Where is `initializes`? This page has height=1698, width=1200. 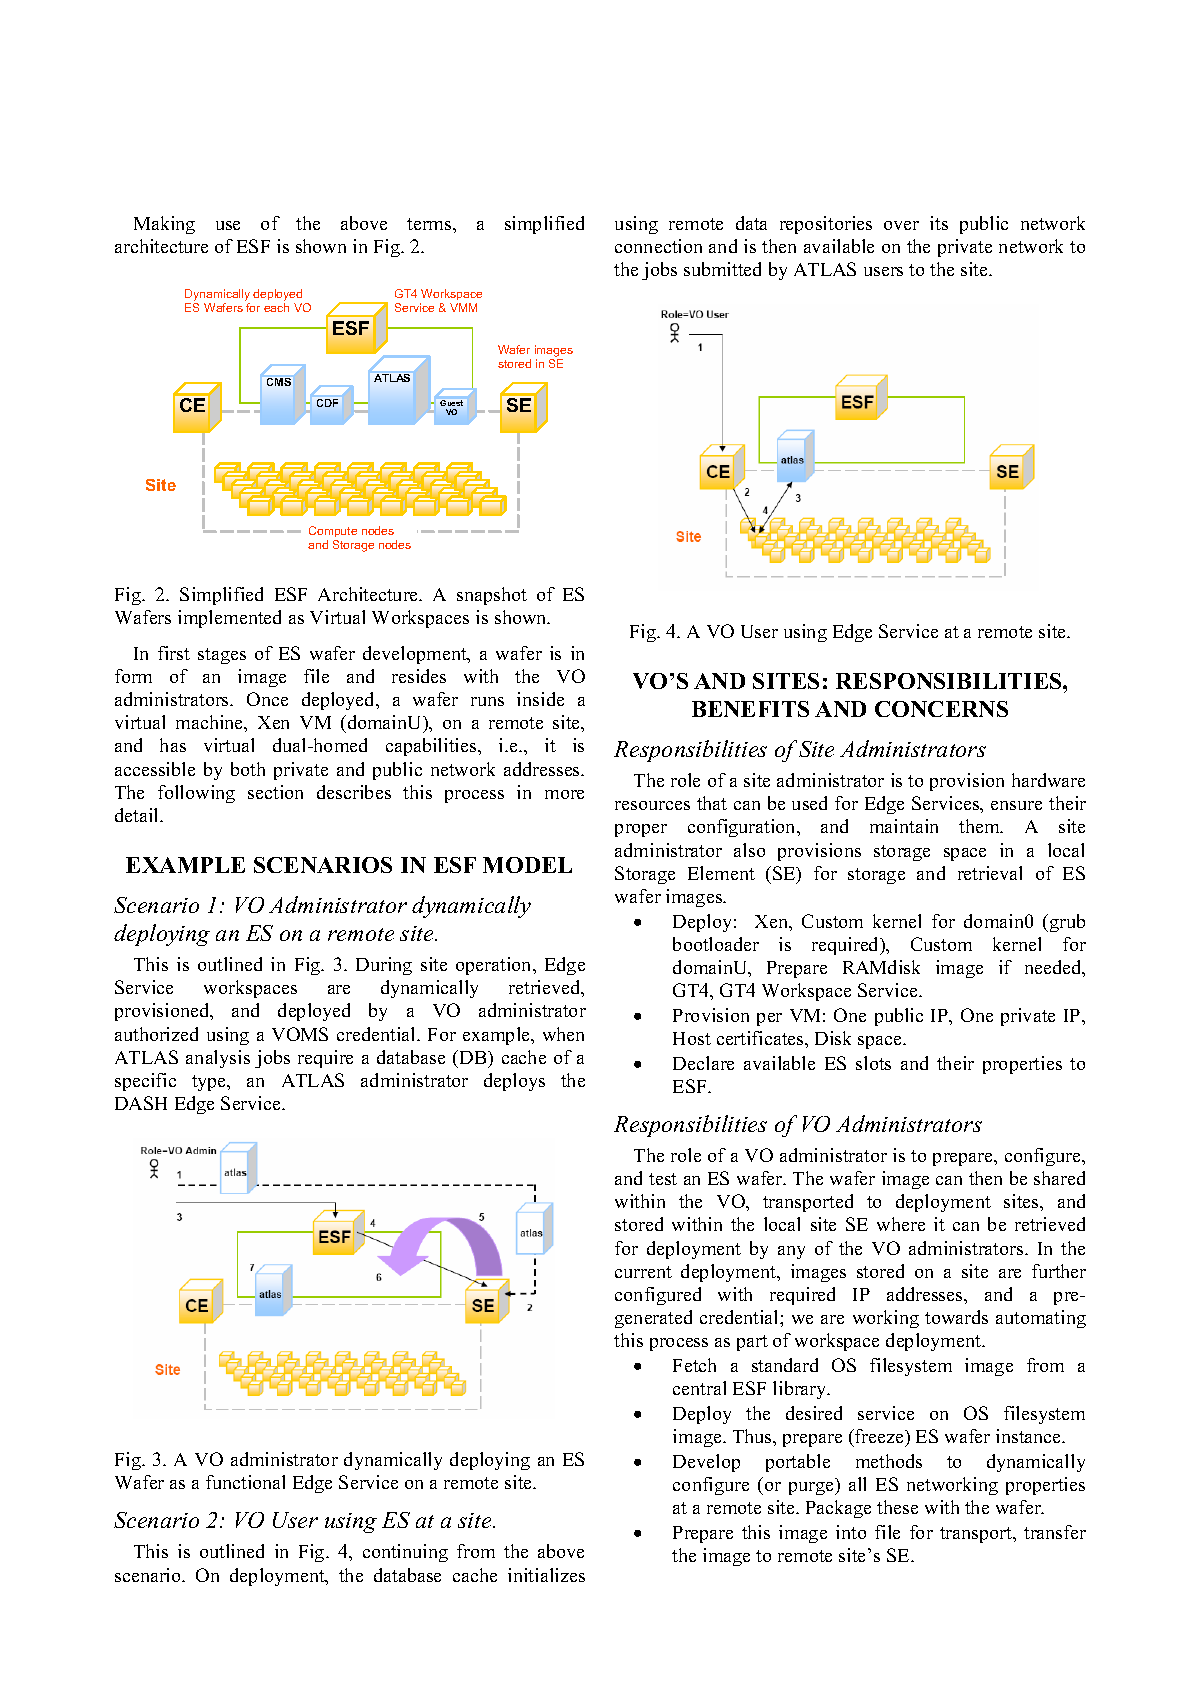
initializes is located at coordinates (546, 1575).
